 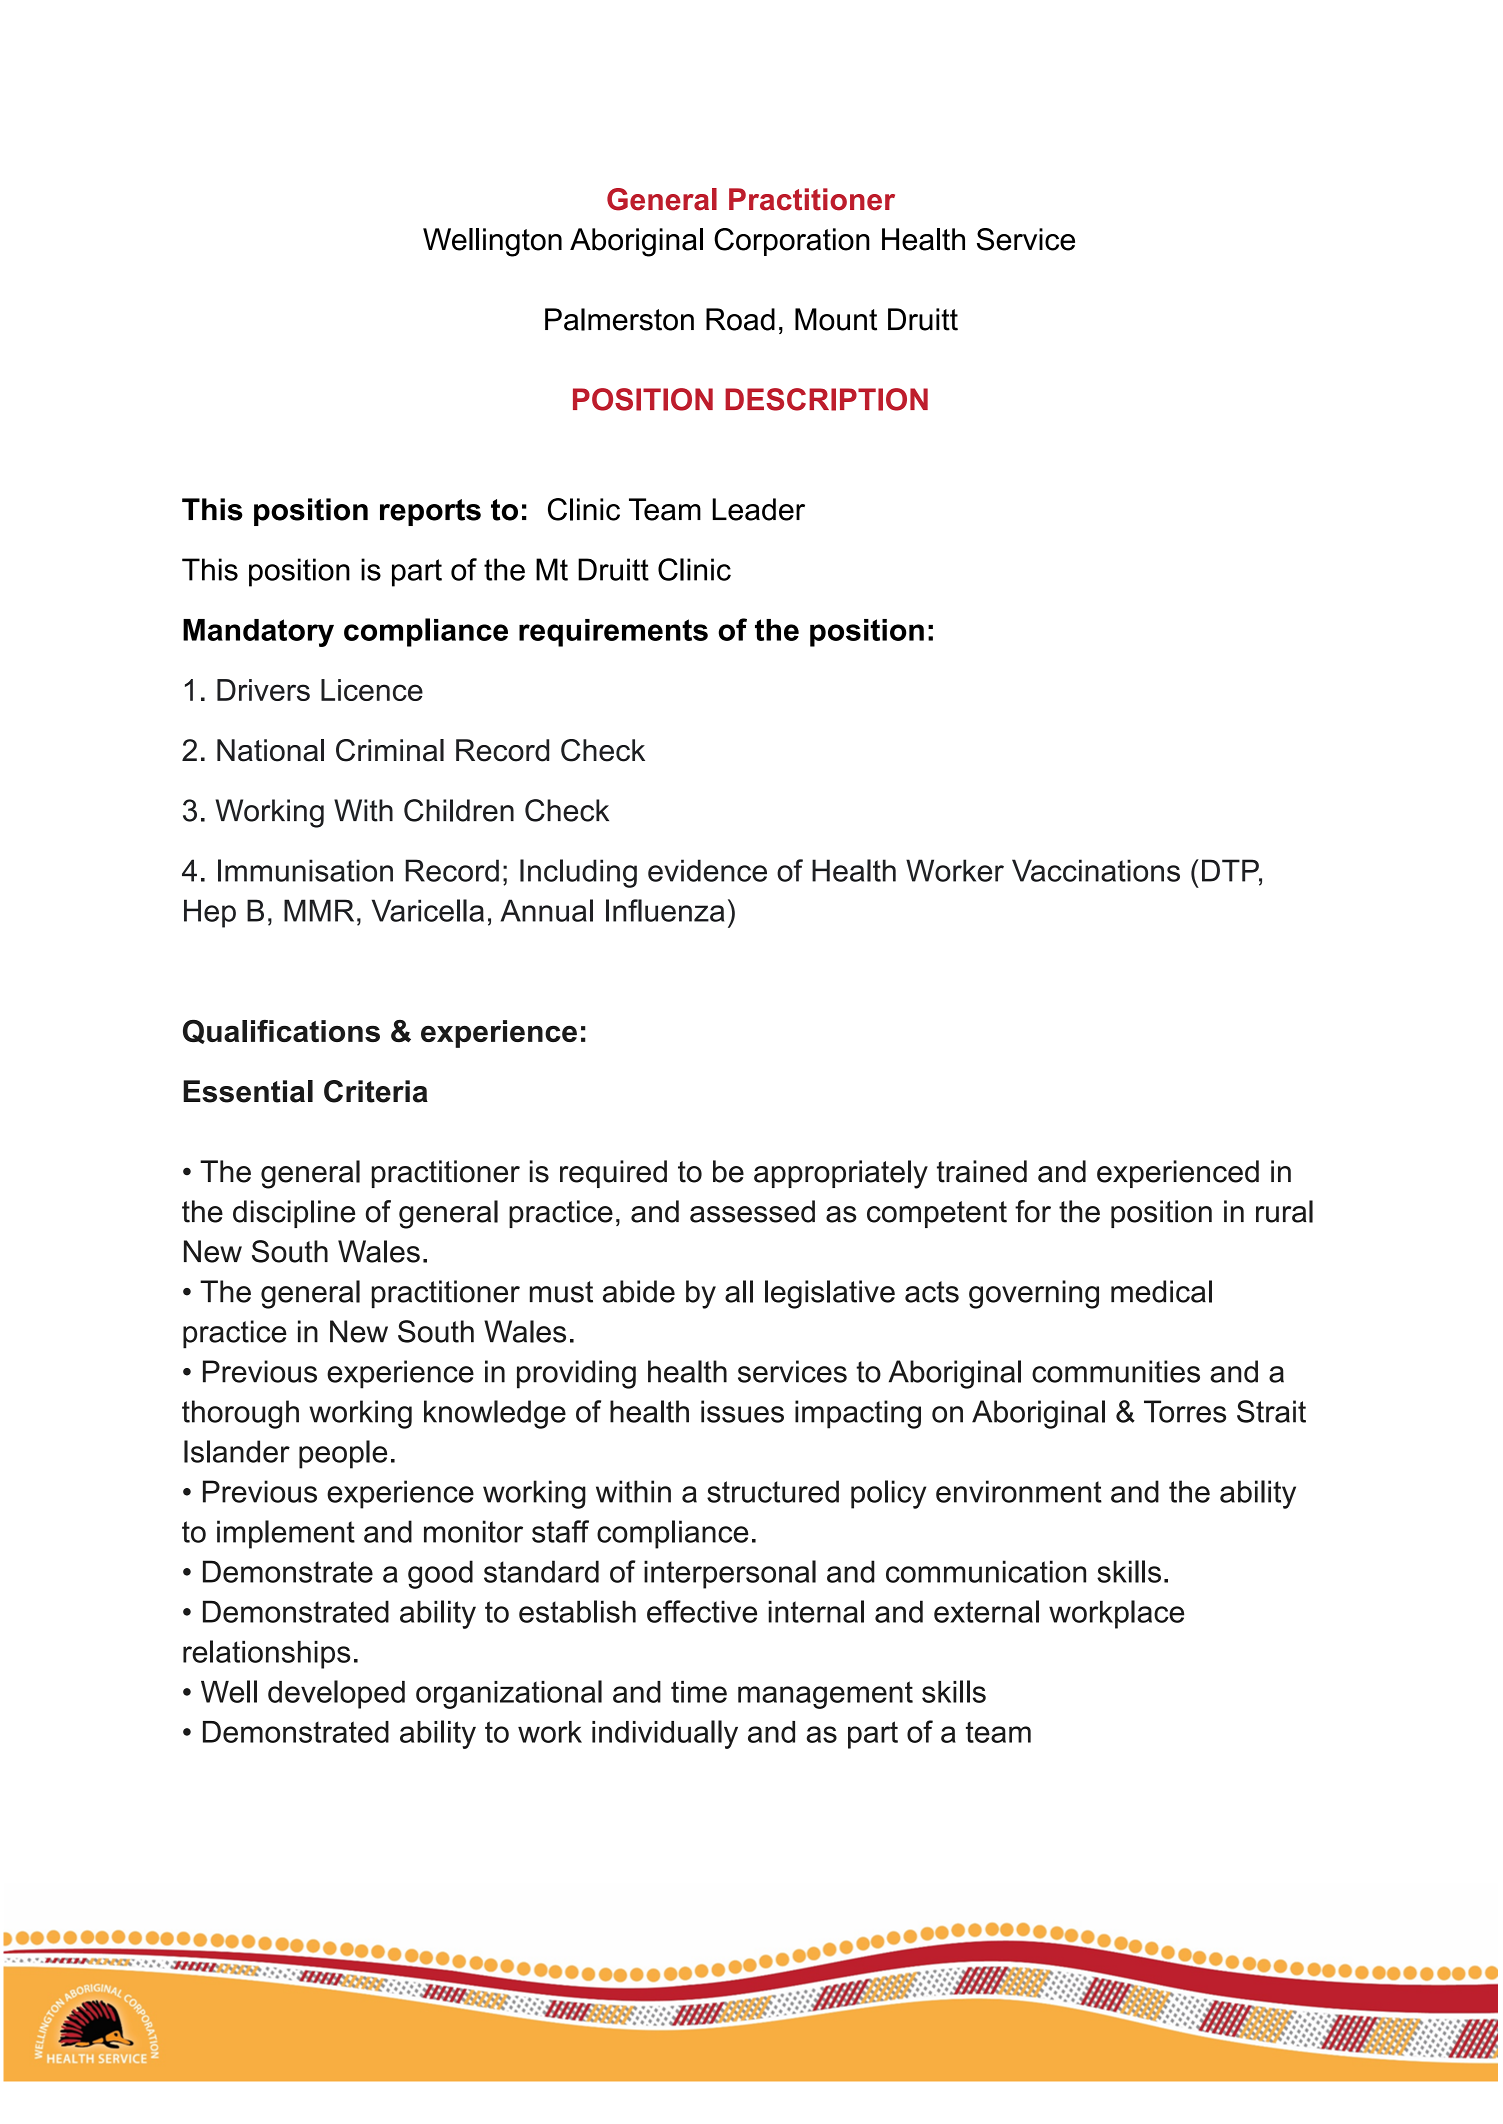 What do you see at coordinates (1116, 1371) in the screenshot?
I see `communities` at bounding box center [1116, 1371].
